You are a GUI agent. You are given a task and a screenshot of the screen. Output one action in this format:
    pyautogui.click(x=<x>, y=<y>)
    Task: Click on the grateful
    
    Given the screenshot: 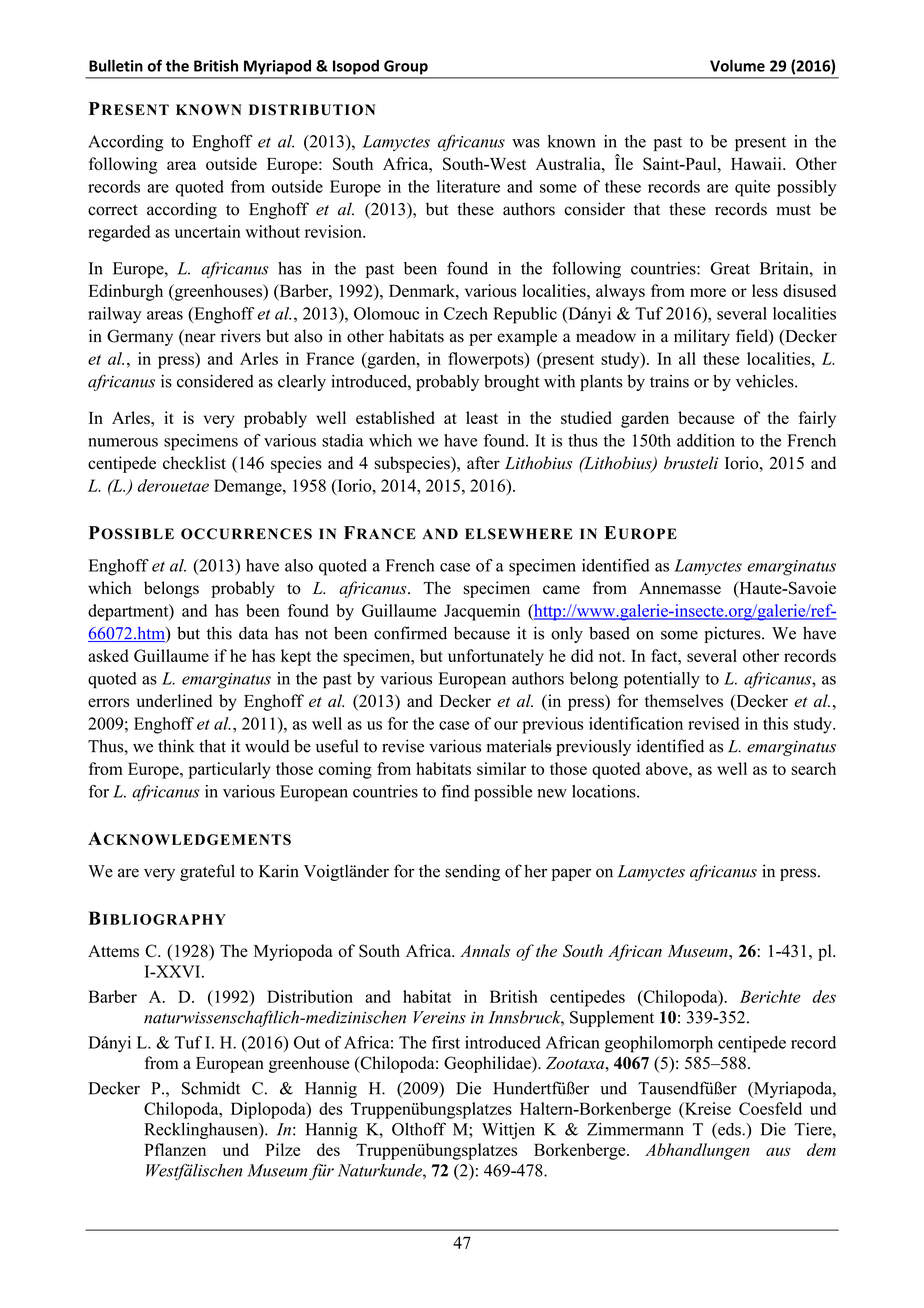 What is the action you would take?
    pyautogui.click(x=207, y=872)
